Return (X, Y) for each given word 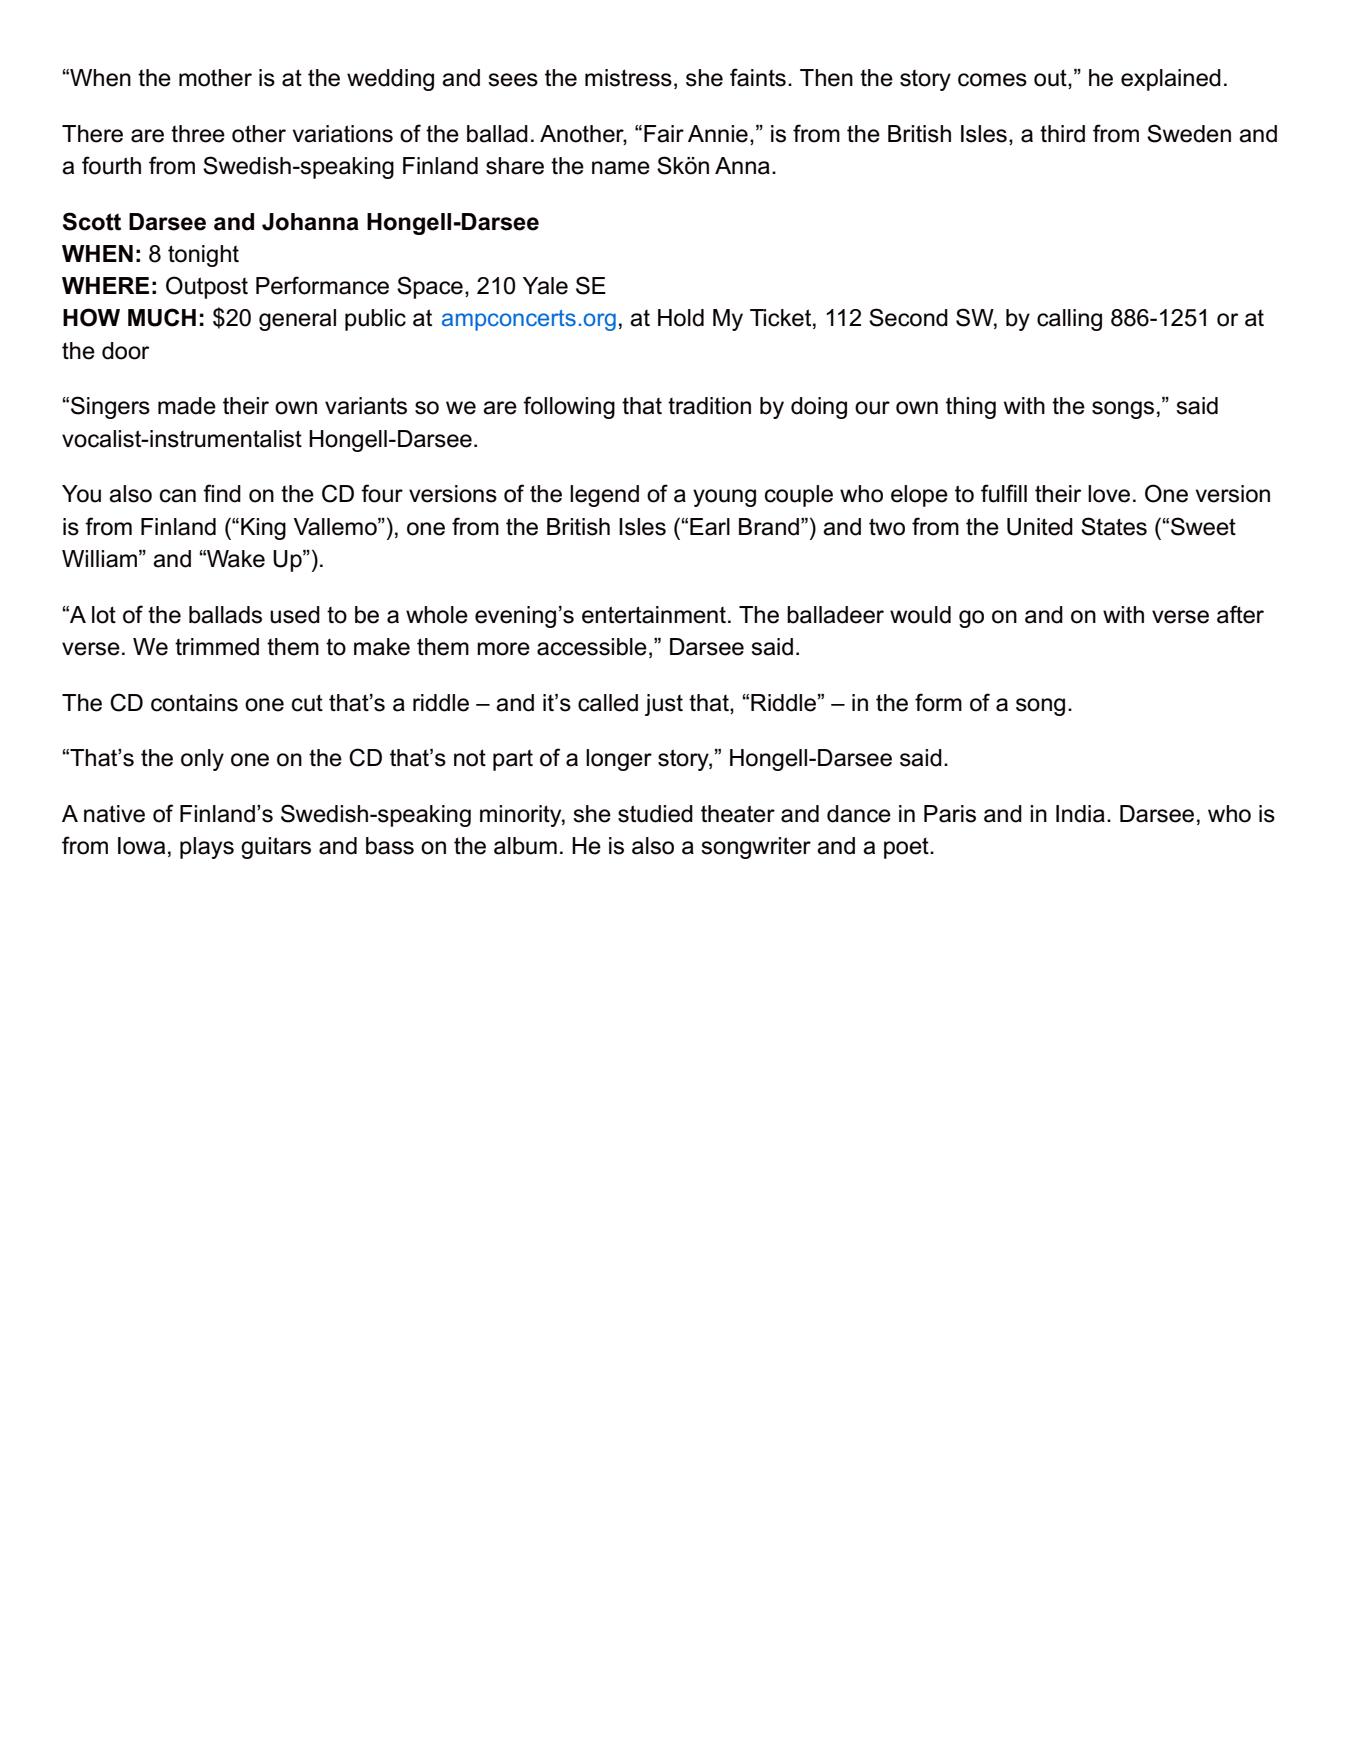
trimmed (217, 647)
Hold (681, 318)
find (222, 493)
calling (1069, 320)
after (1240, 614)
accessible (592, 647)
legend (604, 496)
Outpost (207, 287)
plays (207, 848)
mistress (628, 78)
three (198, 134)
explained (1171, 80)
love (1109, 494)
